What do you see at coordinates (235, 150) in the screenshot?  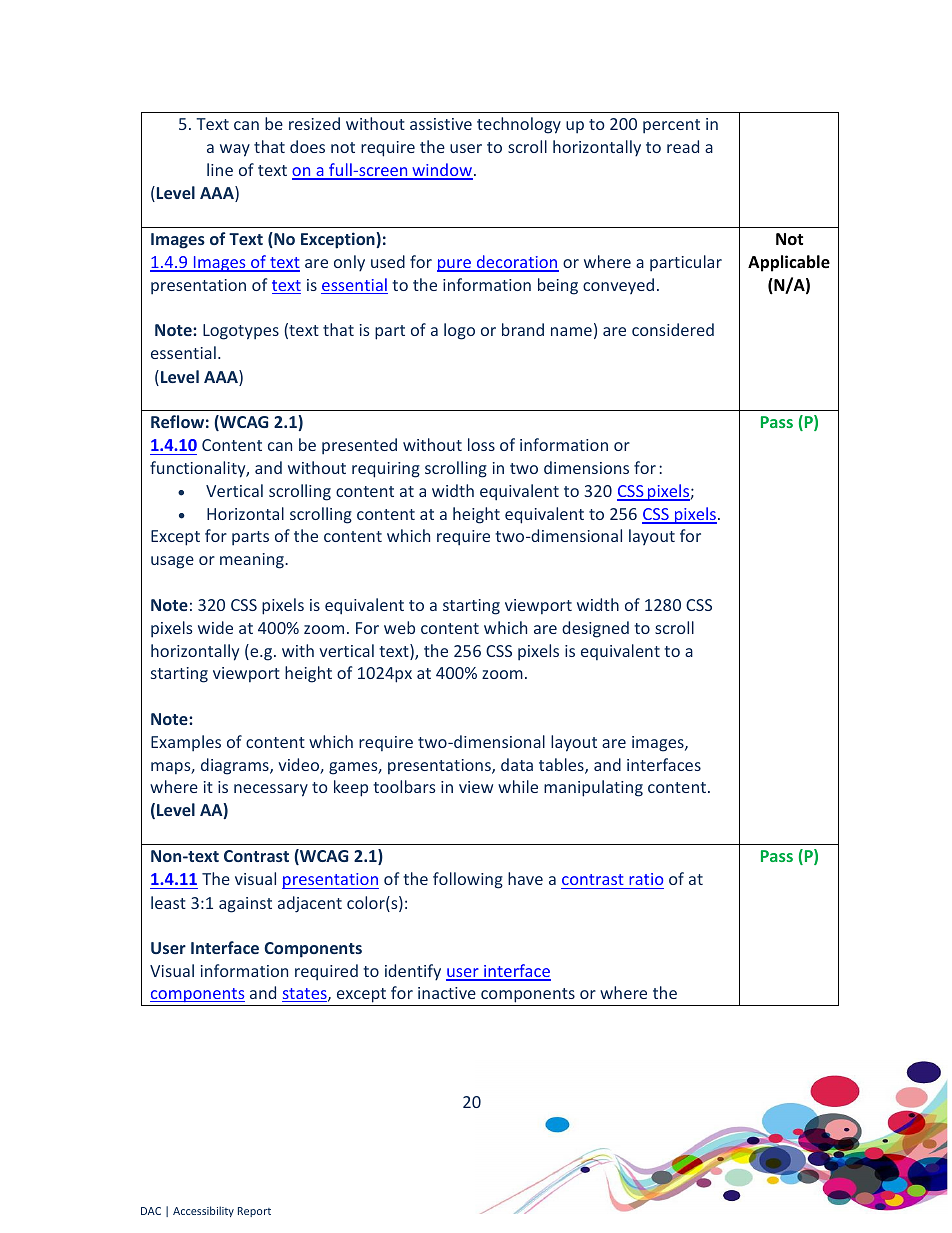 I see `way` at bounding box center [235, 150].
